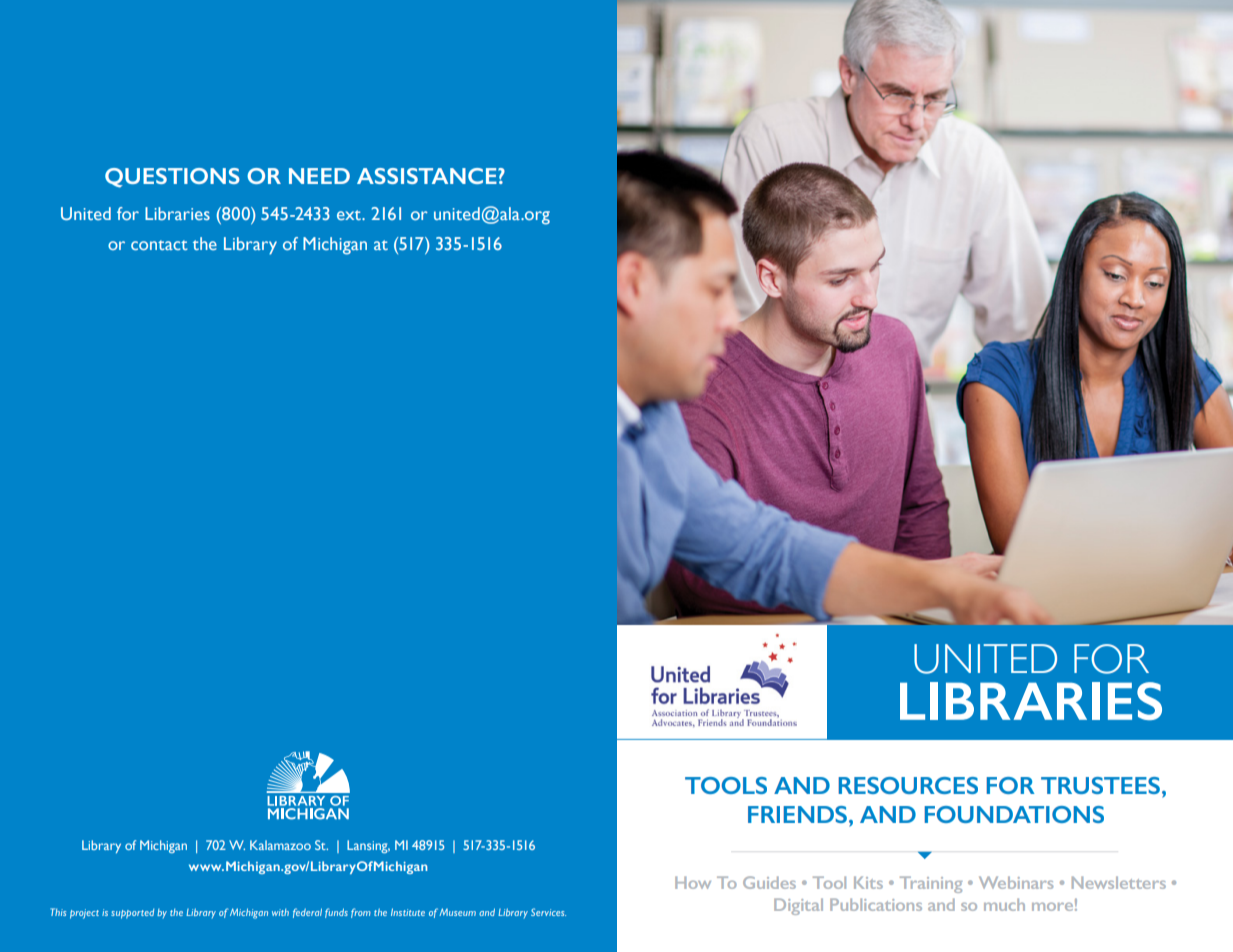 The height and width of the screenshot is (952, 1233). Describe the element at coordinates (280, 912) in the screenshot. I see `with` at that location.
